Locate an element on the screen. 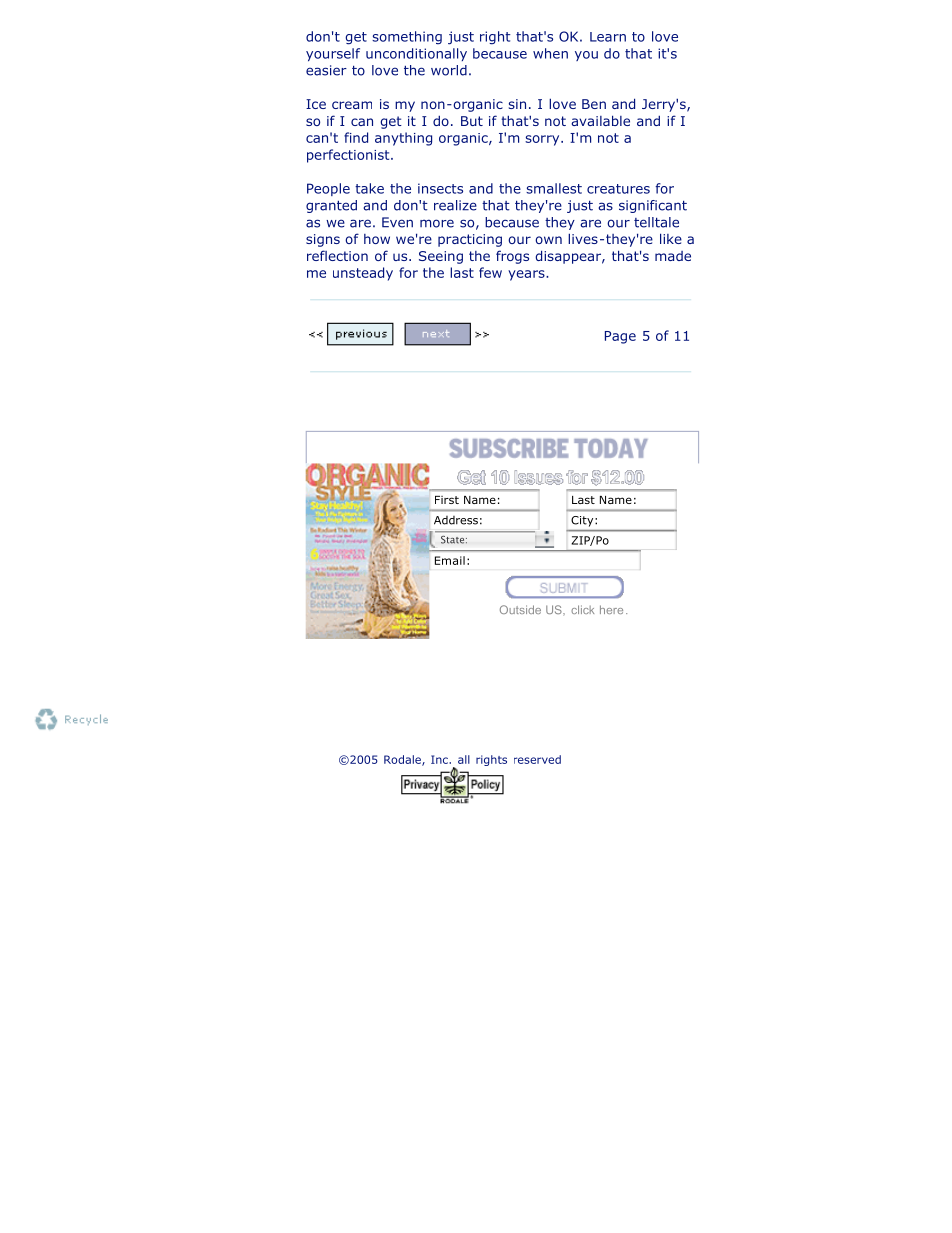  Page is located at coordinates (620, 337).
